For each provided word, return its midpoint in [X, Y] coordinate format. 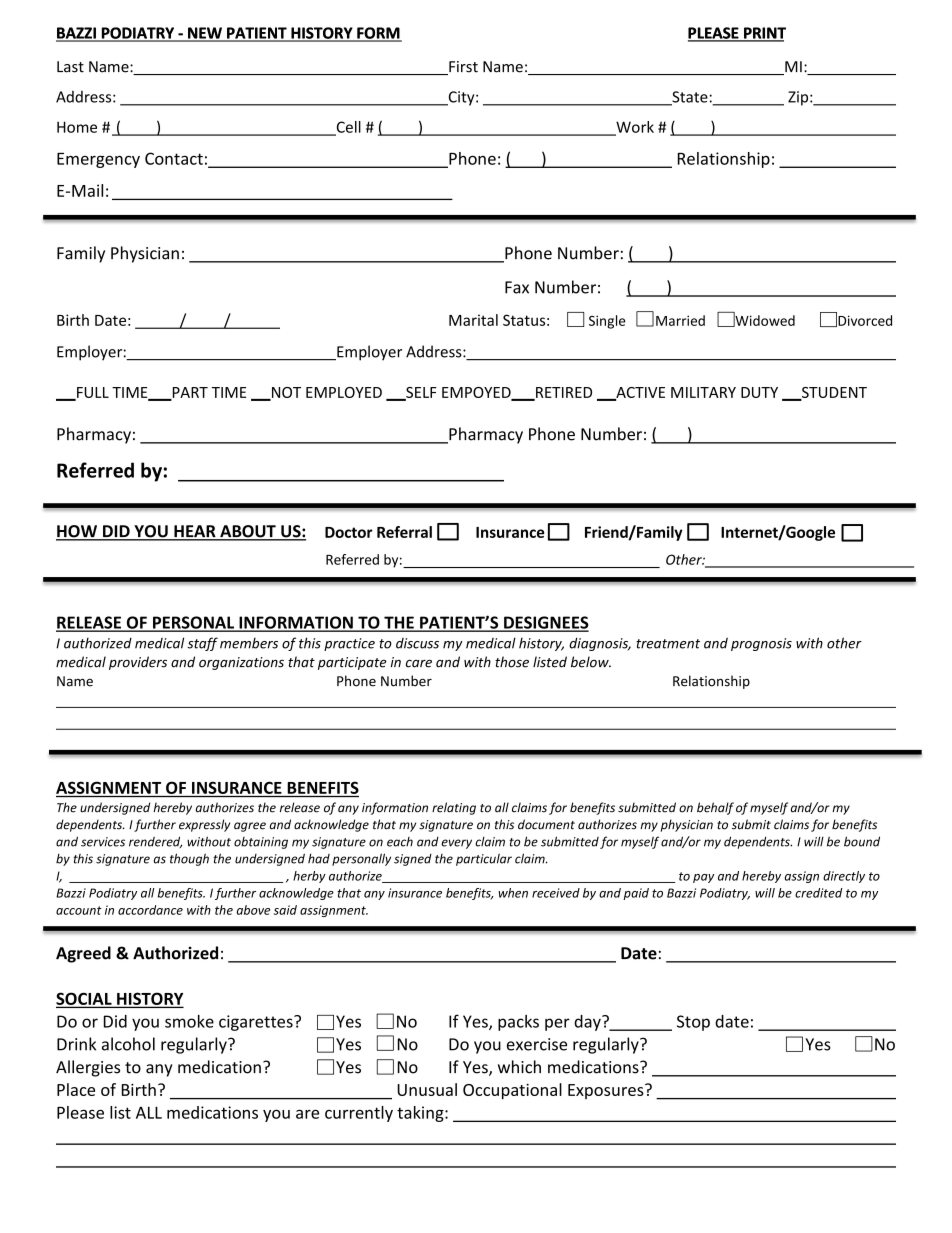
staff [202, 644]
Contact [174, 158]
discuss [417, 643]
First [462, 68]
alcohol [128, 1044]
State [689, 98]
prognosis [761, 644]
